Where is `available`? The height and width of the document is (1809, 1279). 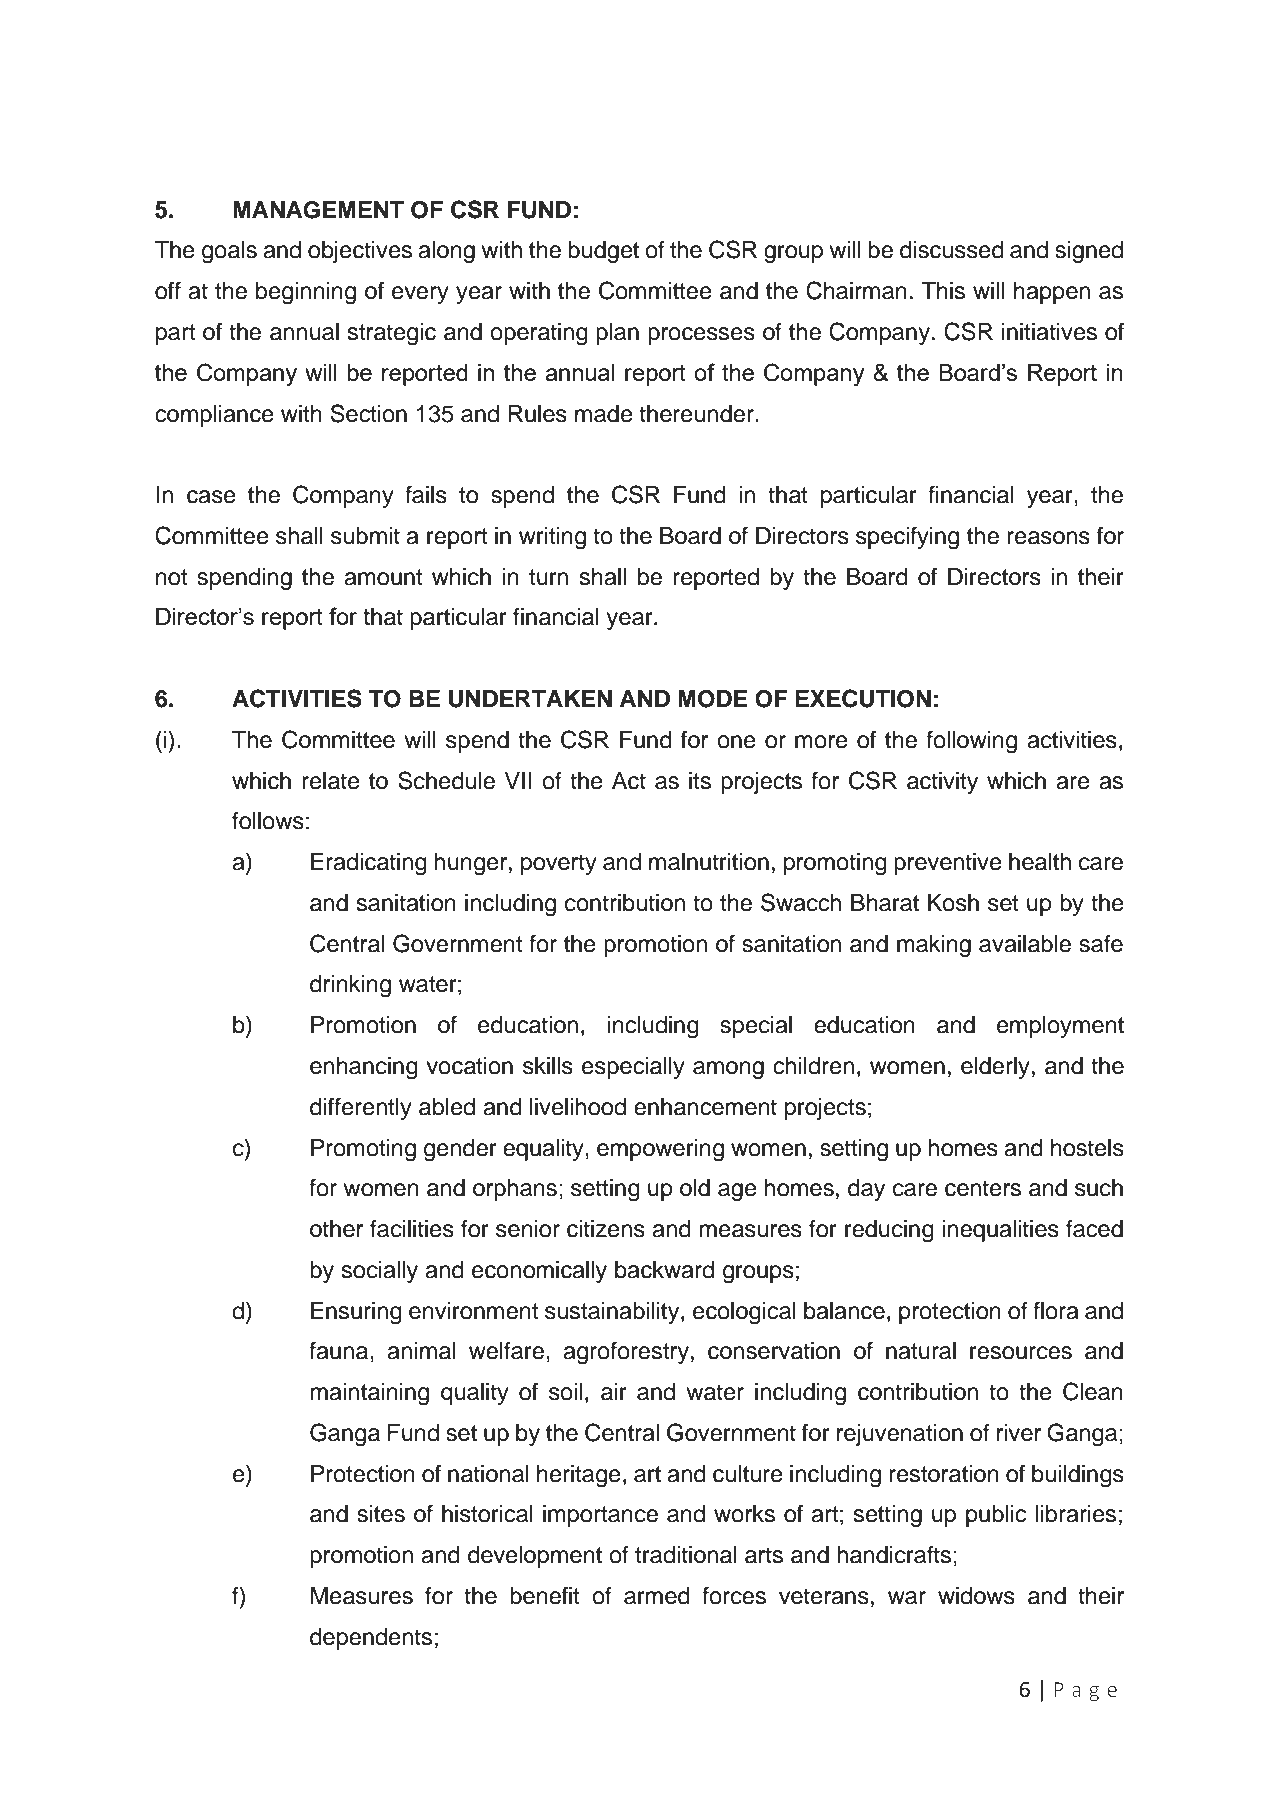
available is located at coordinates (1025, 944).
